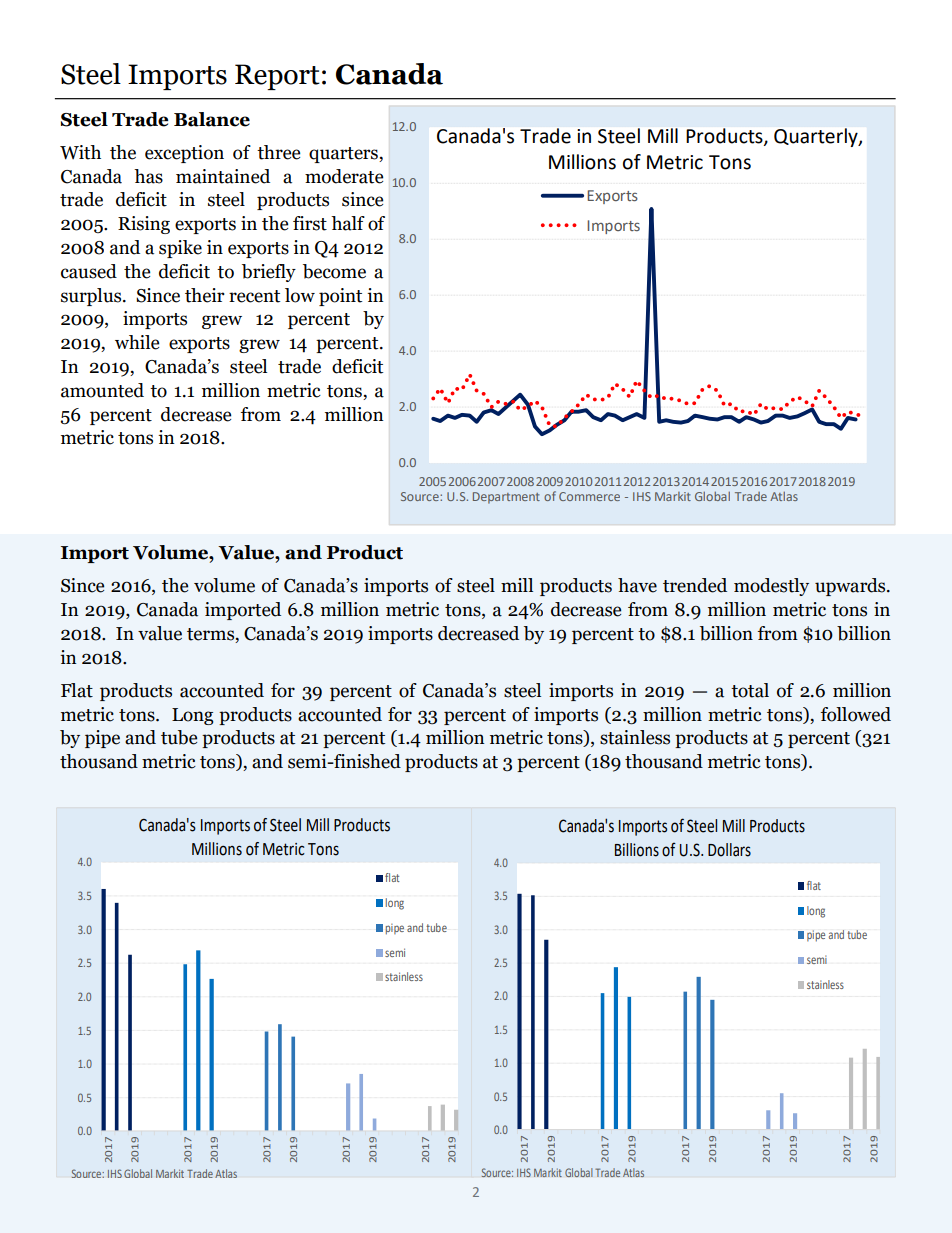 This screenshot has width=952, height=1233. I want to click on quarters, so click(344, 155).
